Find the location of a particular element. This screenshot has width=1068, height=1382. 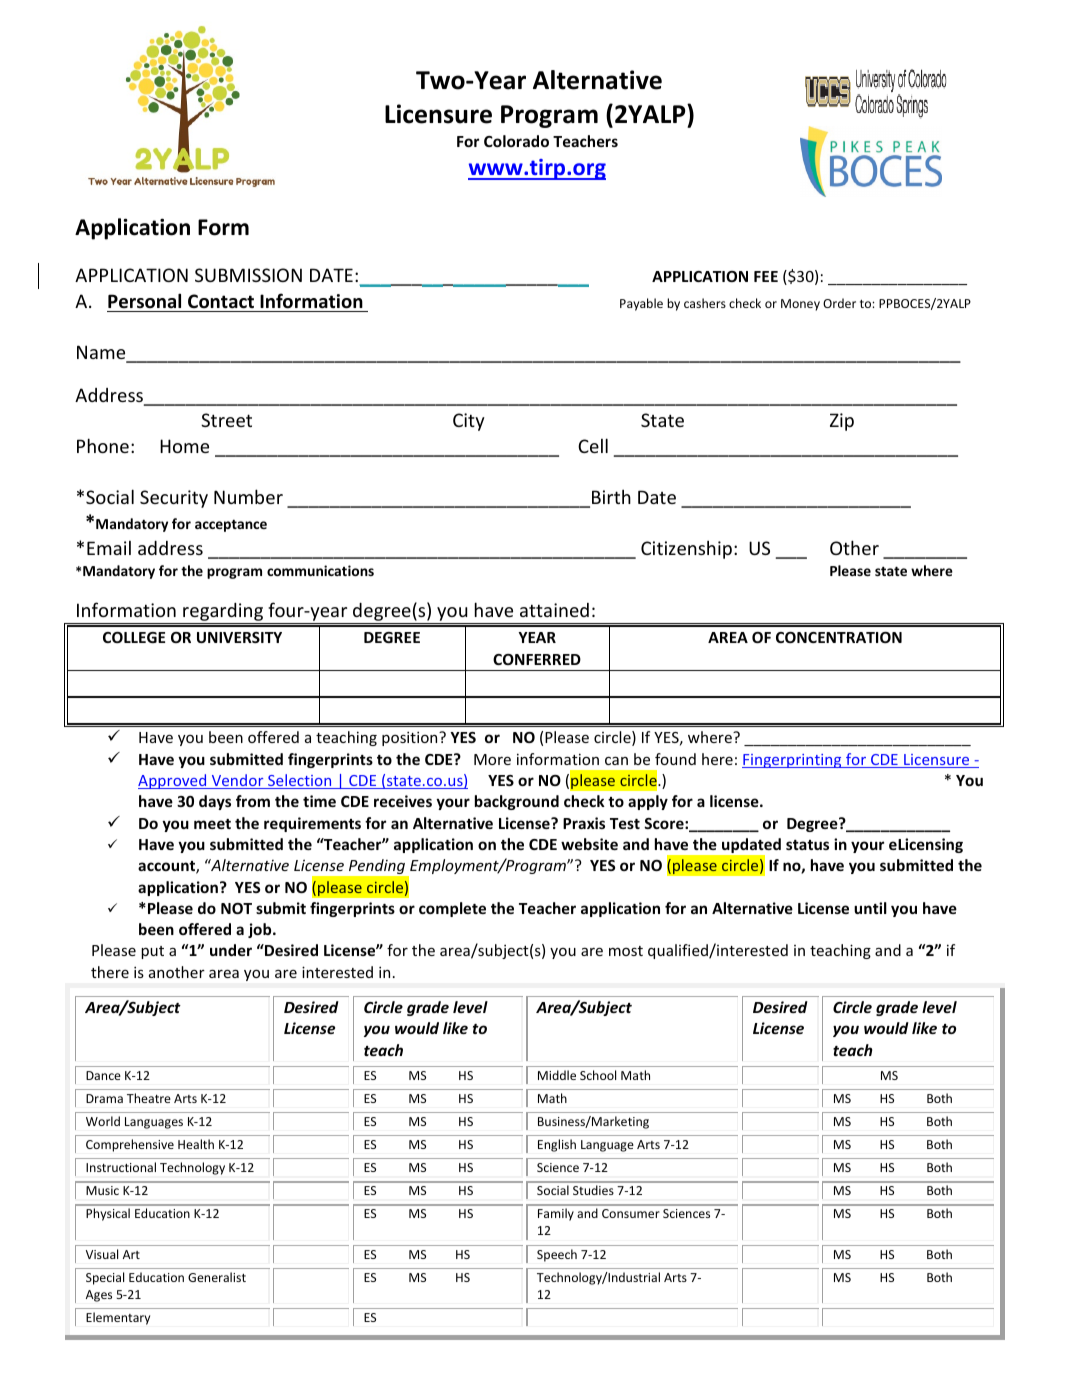

Colorado is located at coordinates (516, 141).
